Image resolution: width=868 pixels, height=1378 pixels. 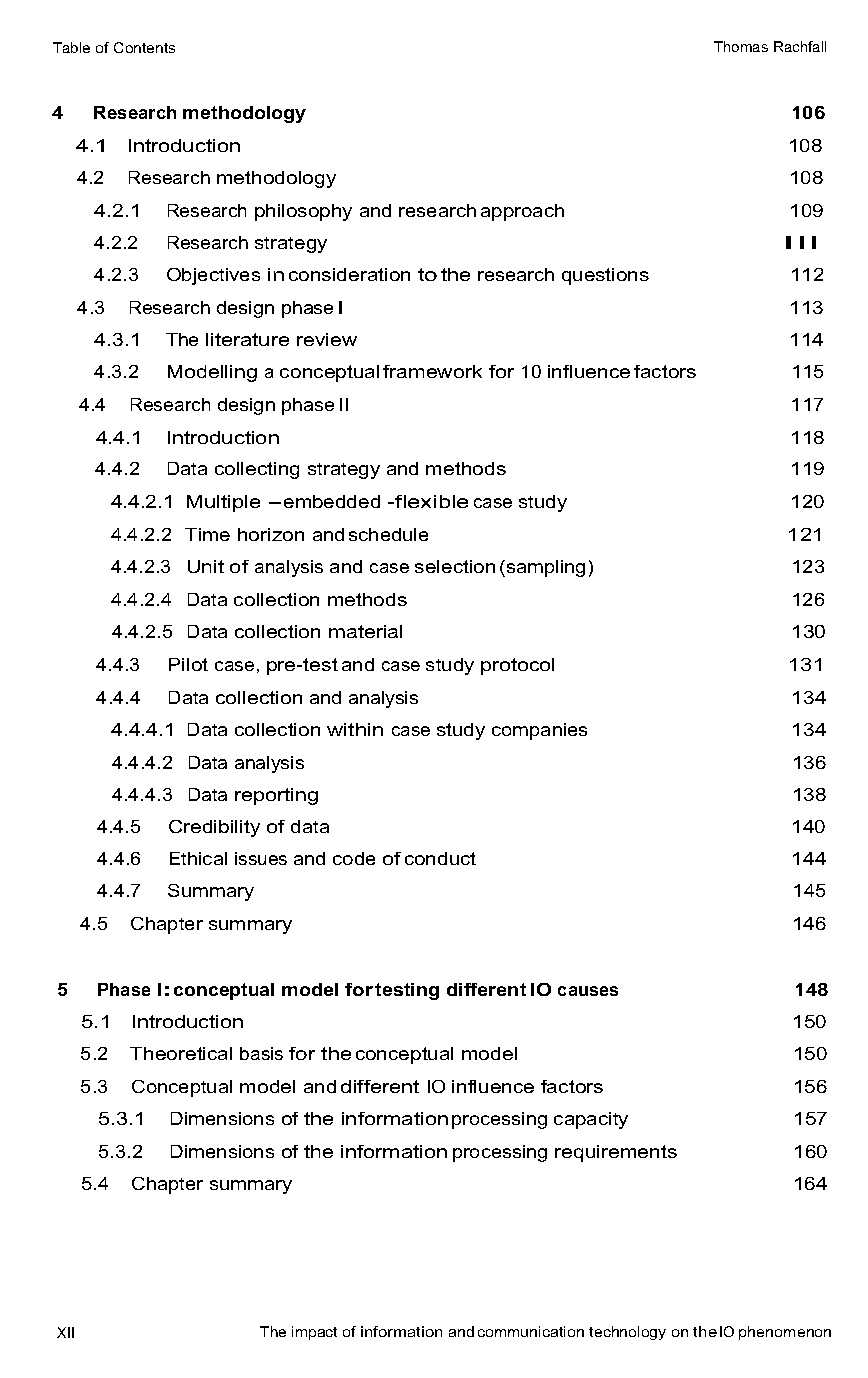 I want to click on causes, so click(x=588, y=991).
